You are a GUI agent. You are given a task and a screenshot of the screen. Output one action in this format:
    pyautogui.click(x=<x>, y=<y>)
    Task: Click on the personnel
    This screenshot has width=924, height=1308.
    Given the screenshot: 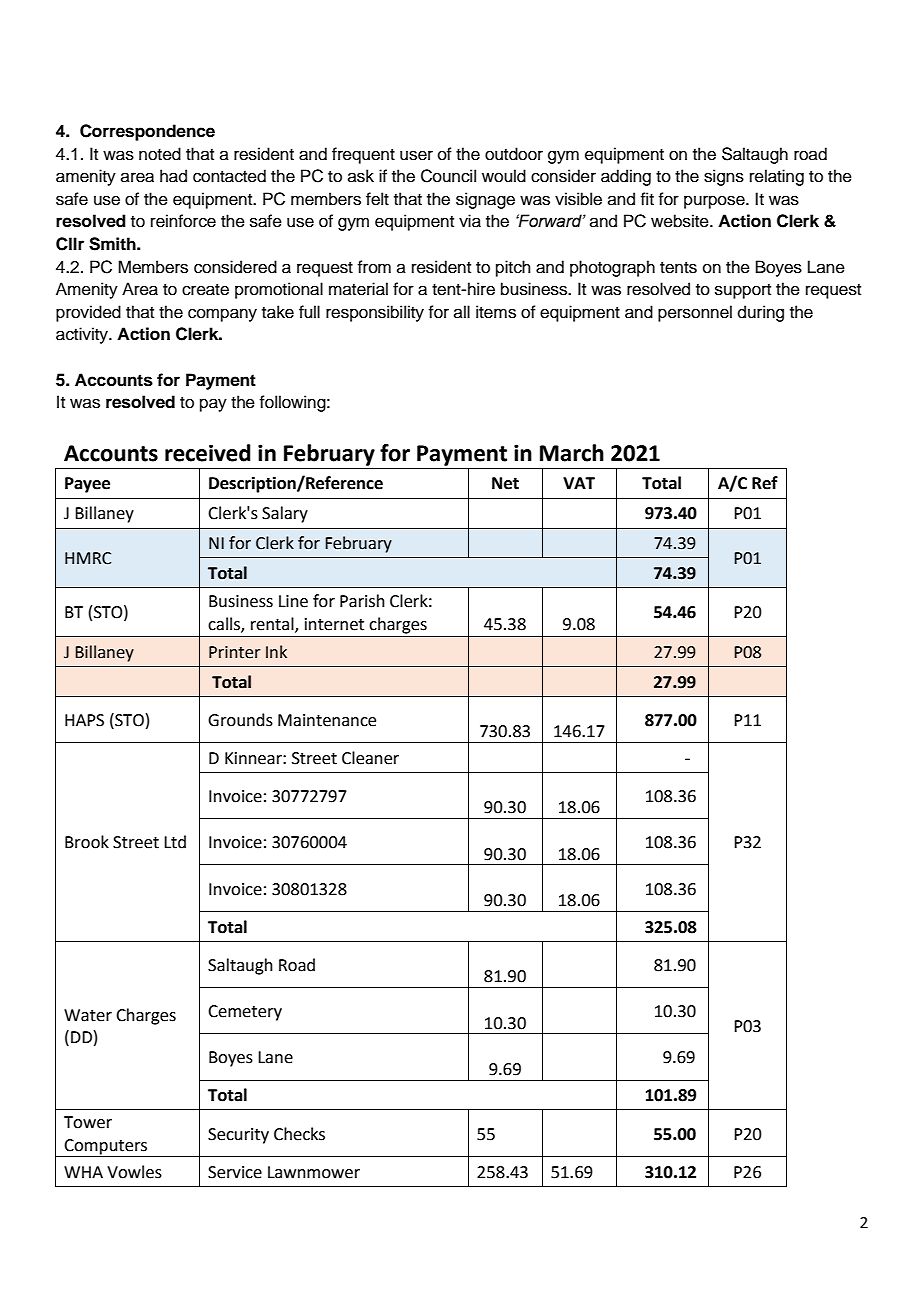 What is the action you would take?
    pyautogui.click(x=695, y=313)
